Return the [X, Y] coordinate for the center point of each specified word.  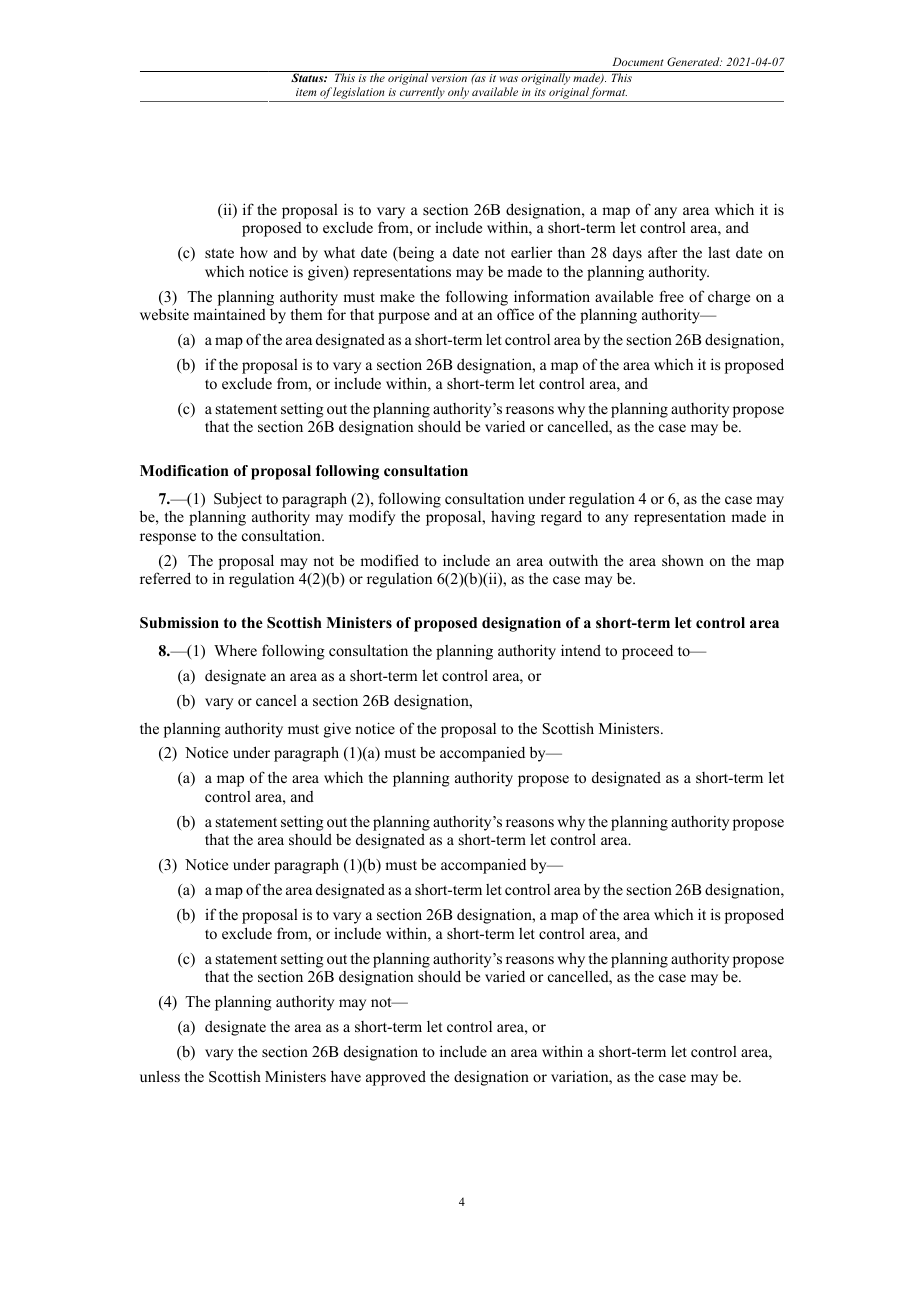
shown [683, 560]
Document [638, 61]
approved [396, 1078]
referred [165, 578]
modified [389, 560]
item [306, 92]
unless [160, 1076]
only [458, 94]
